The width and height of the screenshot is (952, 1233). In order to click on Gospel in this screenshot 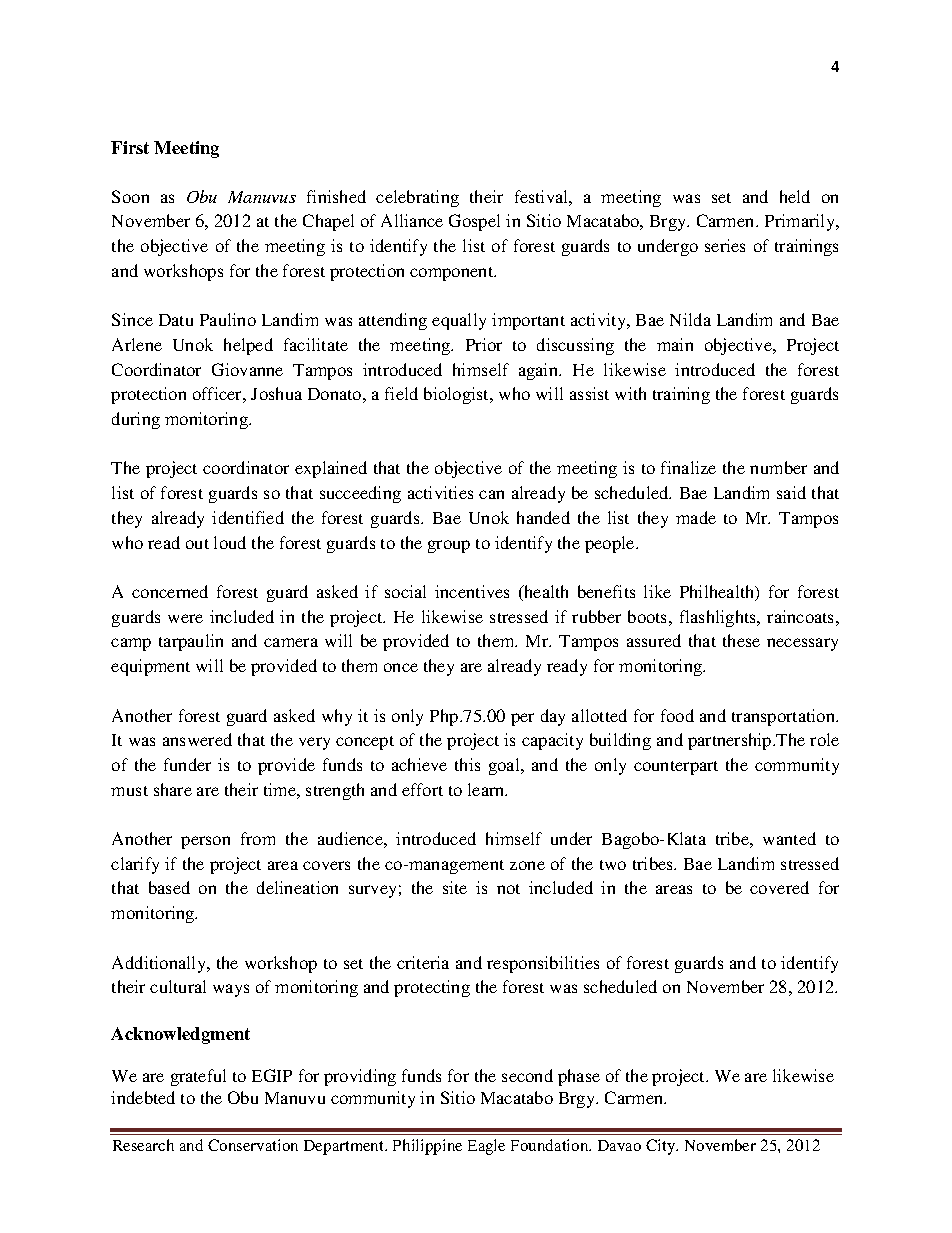, I will do `click(474, 222)`.
